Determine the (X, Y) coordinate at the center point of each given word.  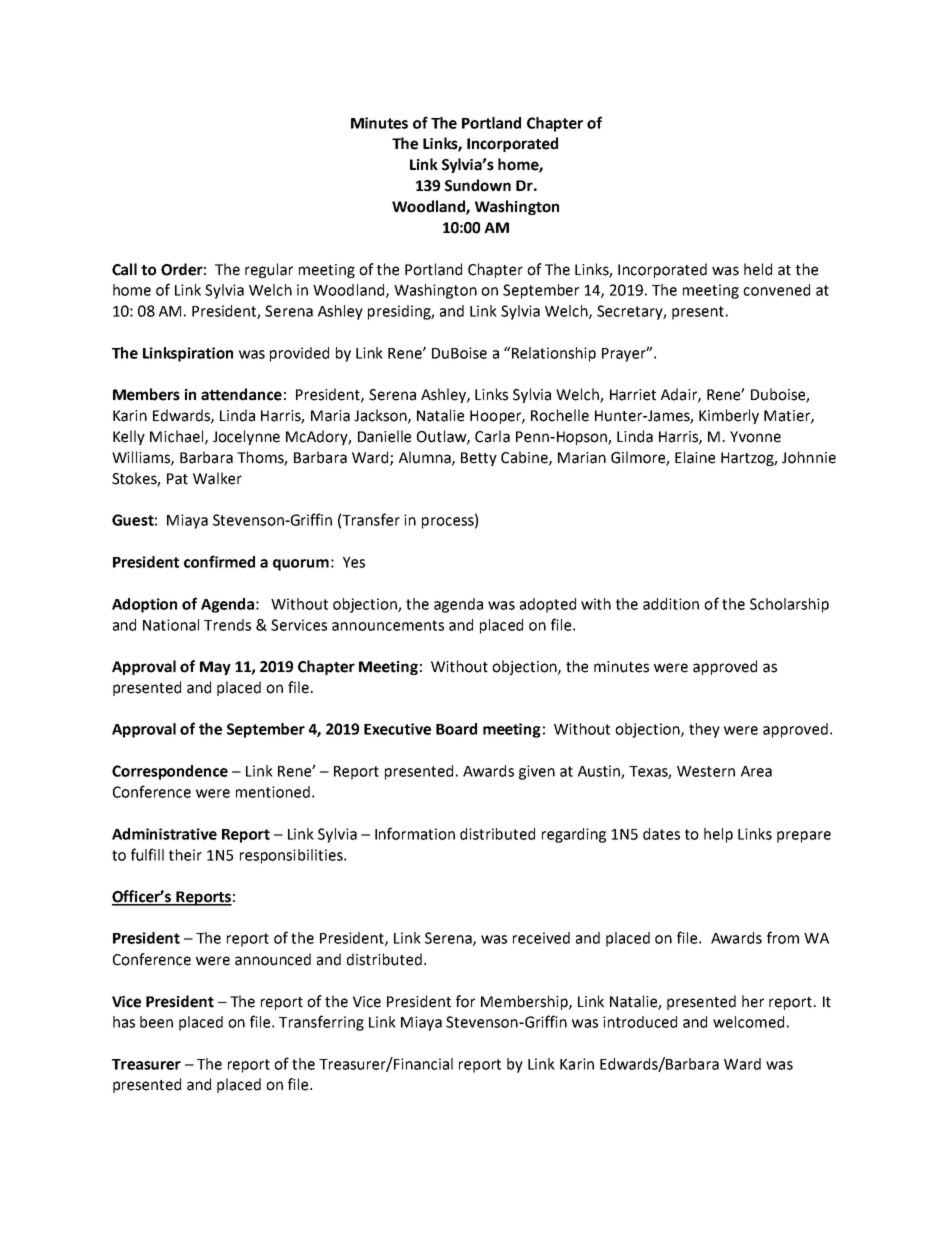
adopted (548, 605)
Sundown (478, 185)
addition (671, 604)
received (541, 938)
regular (269, 270)
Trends (227, 625)
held (758, 269)
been (156, 1022)
